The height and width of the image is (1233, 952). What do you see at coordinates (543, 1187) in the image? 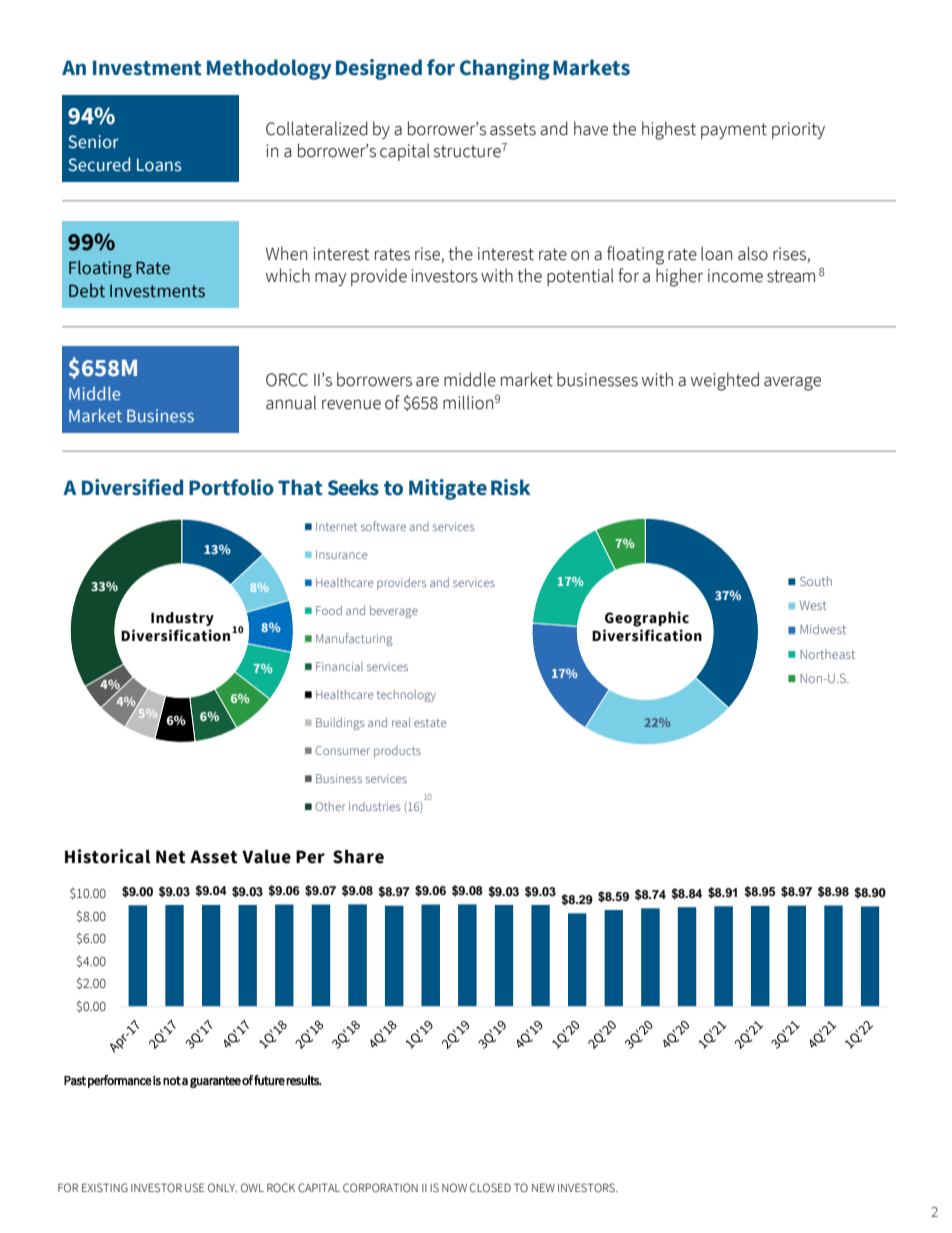
I see `NEW` at bounding box center [543, 1187].
